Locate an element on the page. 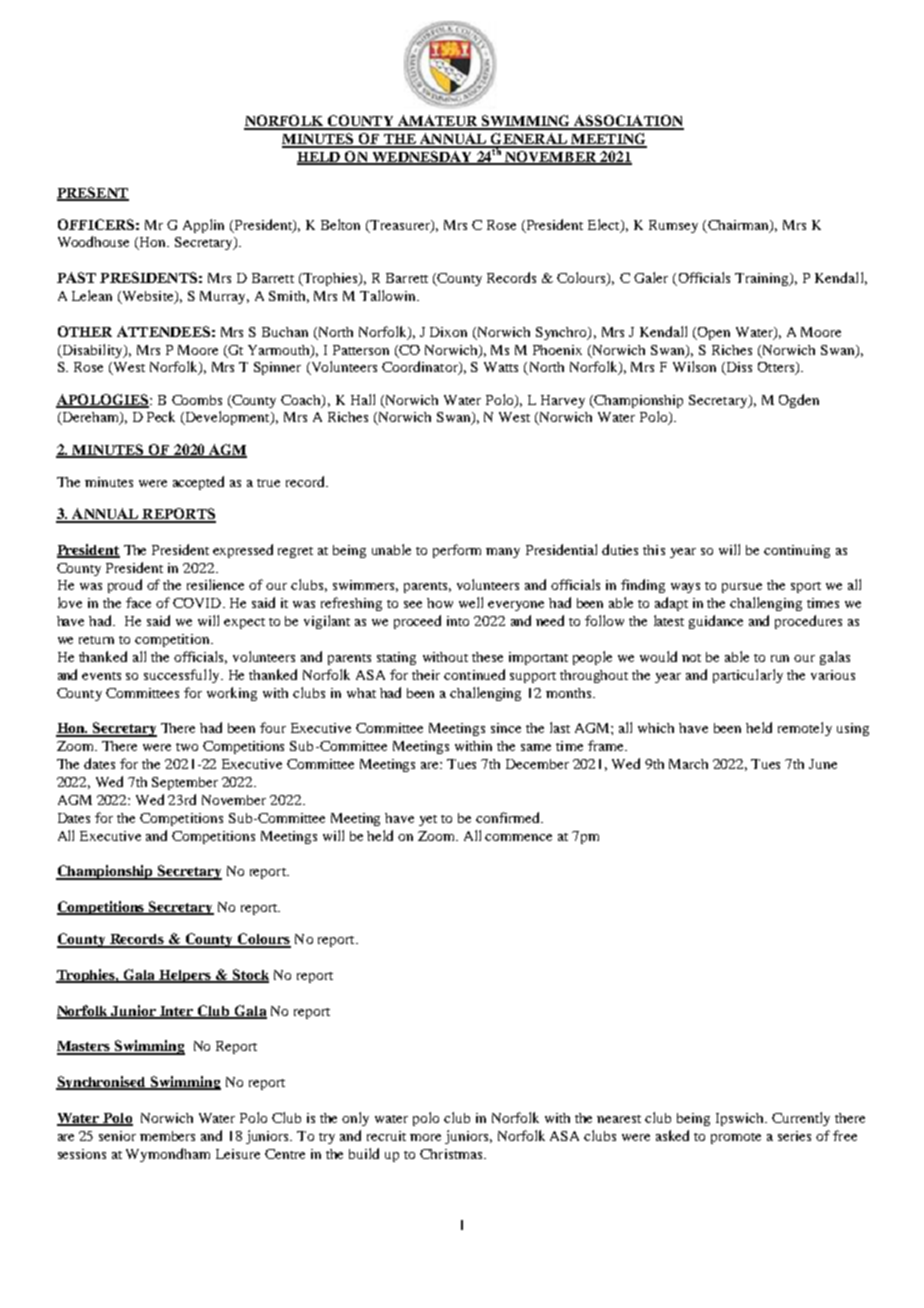  into is located at coordinates (458, 621).
